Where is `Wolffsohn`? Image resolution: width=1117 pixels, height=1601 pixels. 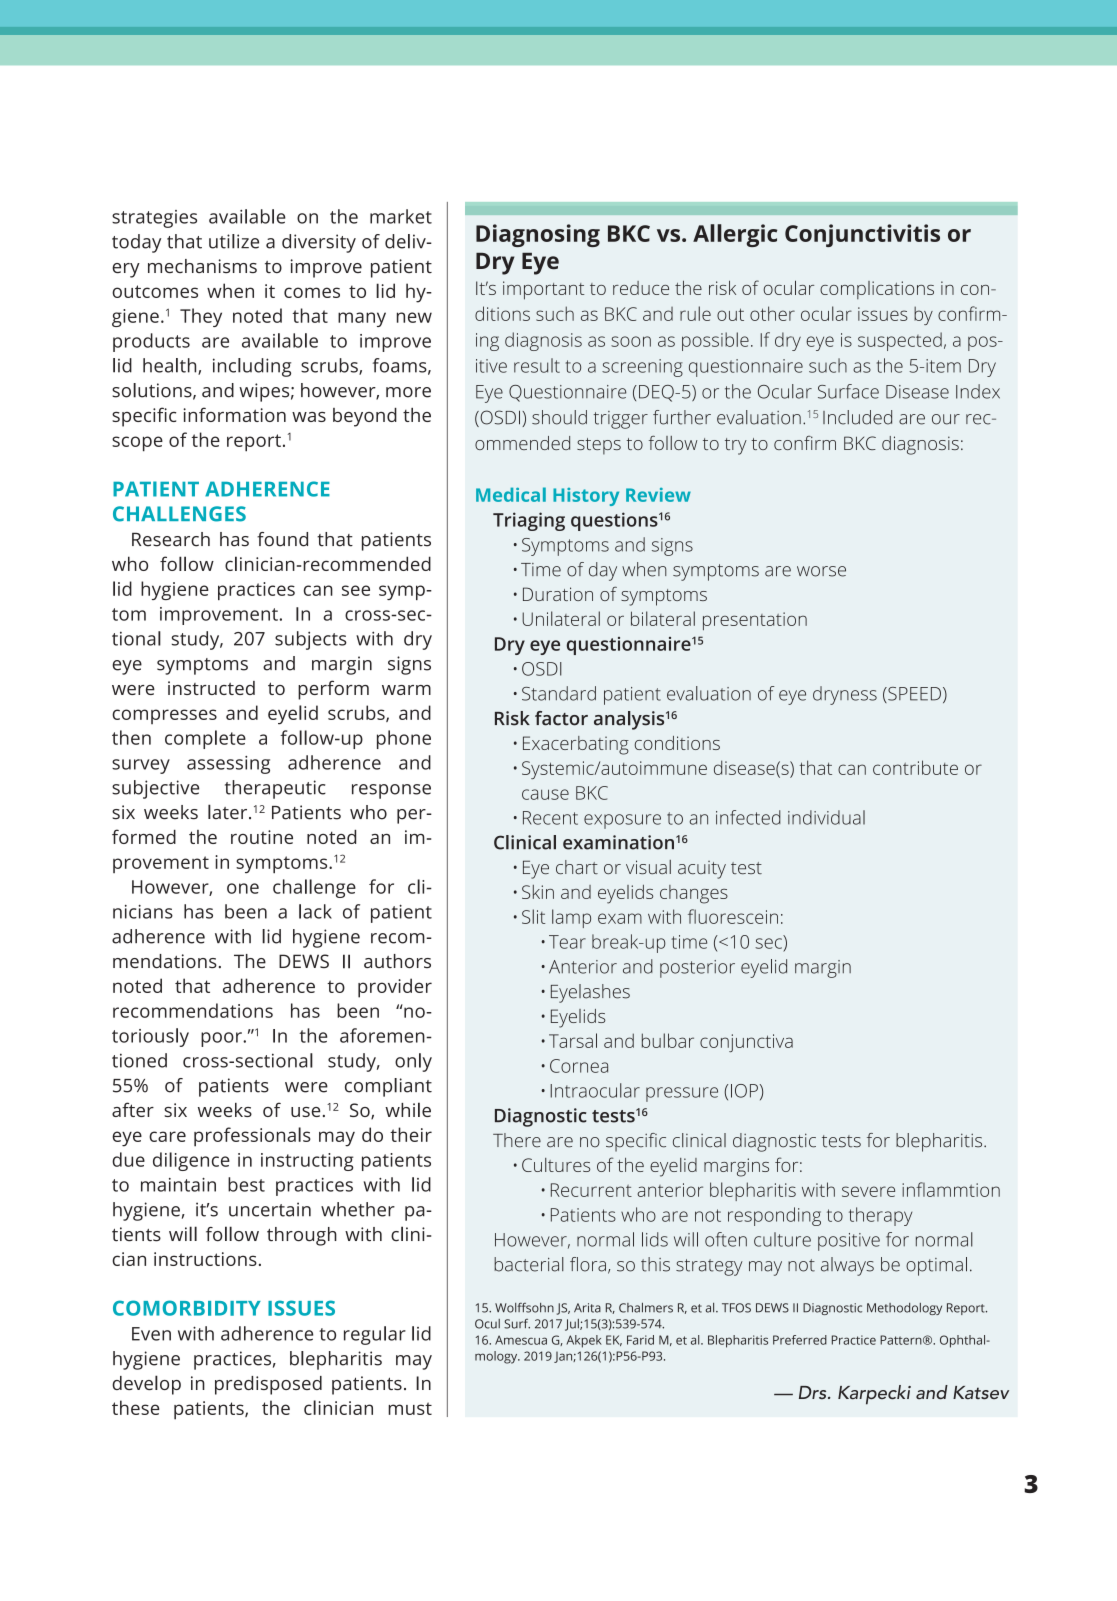
Wolffsohn is located at coordinates (524, 1308).
